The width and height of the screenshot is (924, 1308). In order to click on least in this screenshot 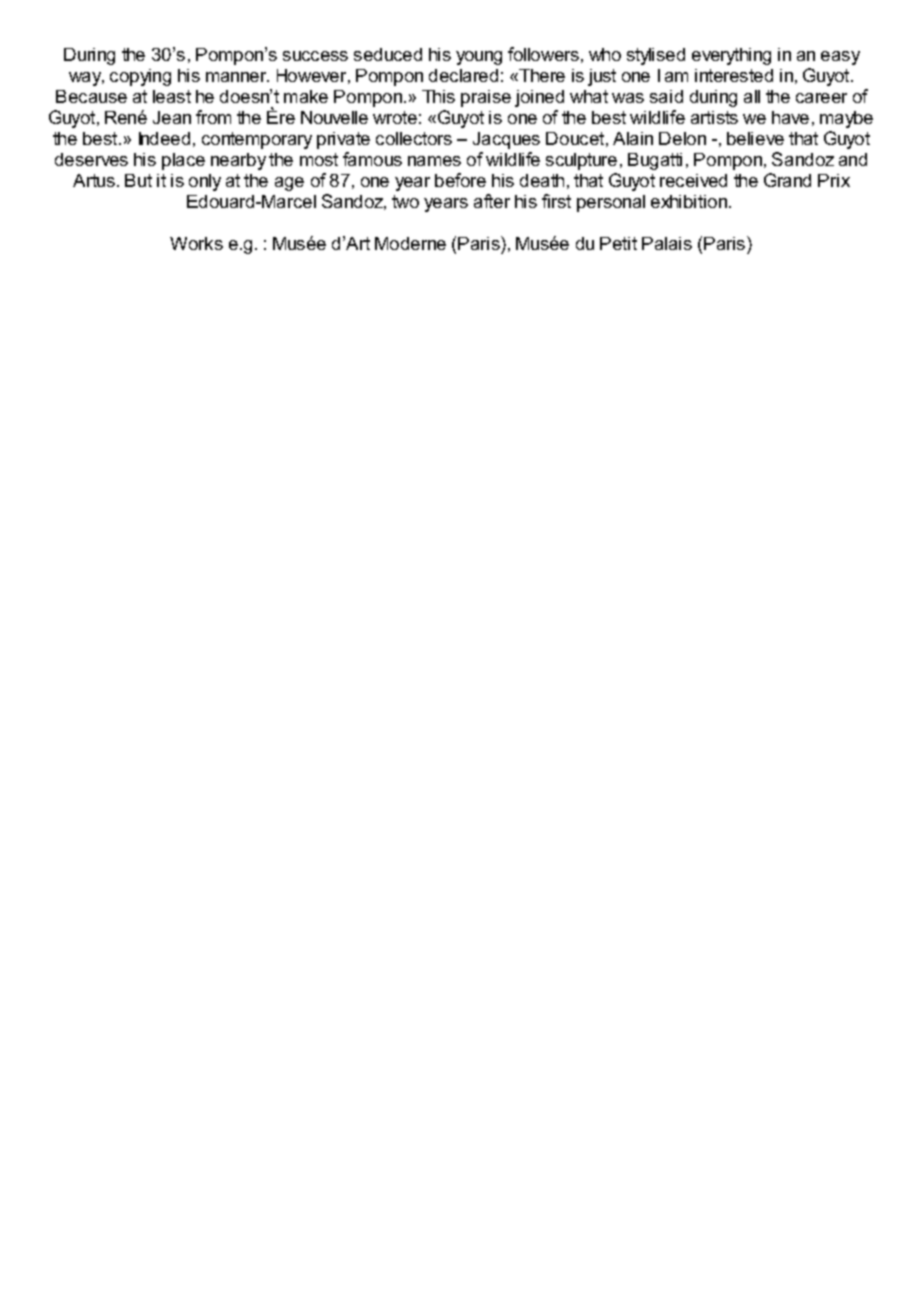, I will do `click(172, 96)`.
